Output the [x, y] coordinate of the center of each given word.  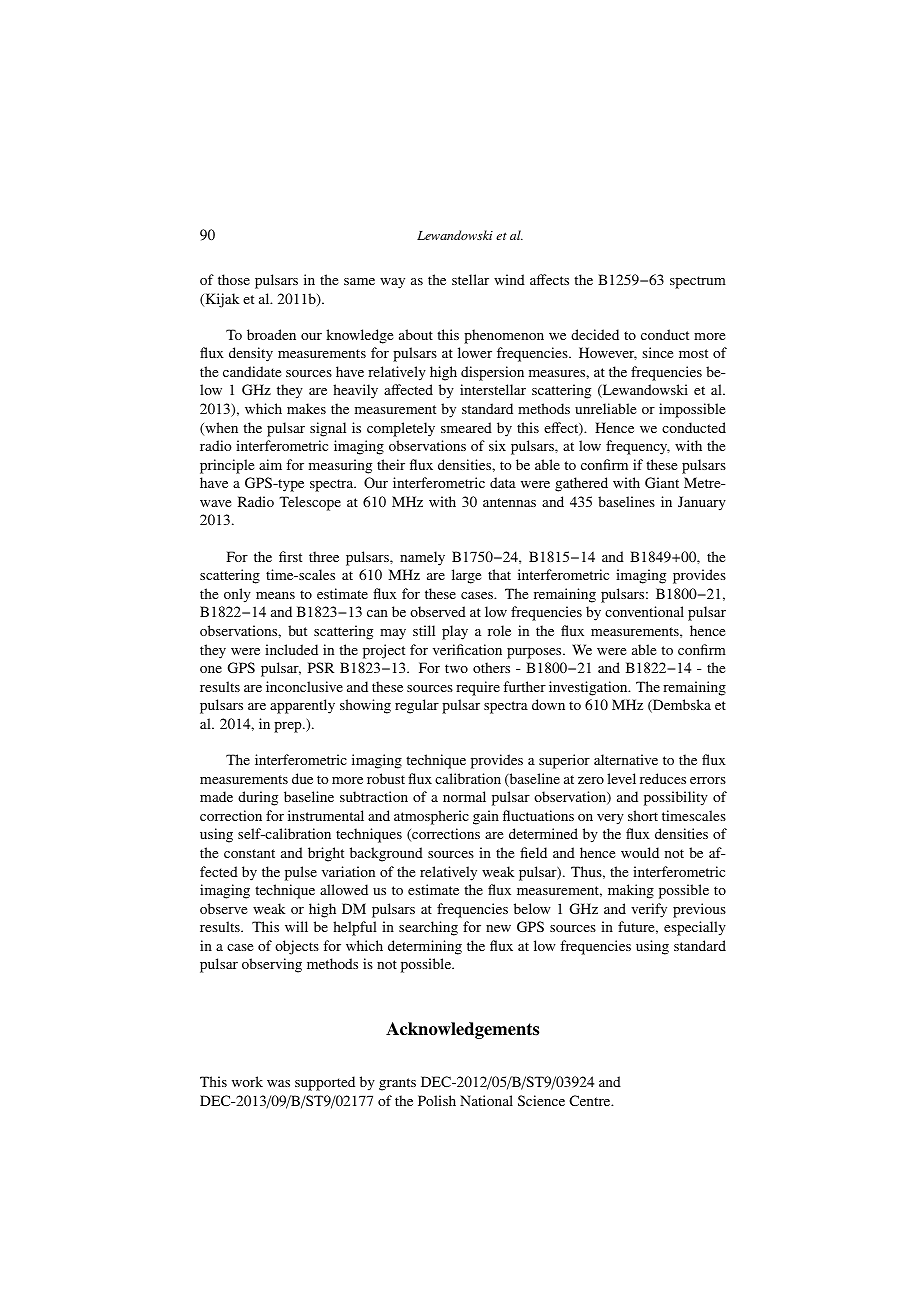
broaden [271, 334]
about [416, 334]
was [278, 1083]
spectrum [698, 282]
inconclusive [304, 686]
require [478, 688]
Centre [591, 1100]
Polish [437, 1100]
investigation [589, 688]
